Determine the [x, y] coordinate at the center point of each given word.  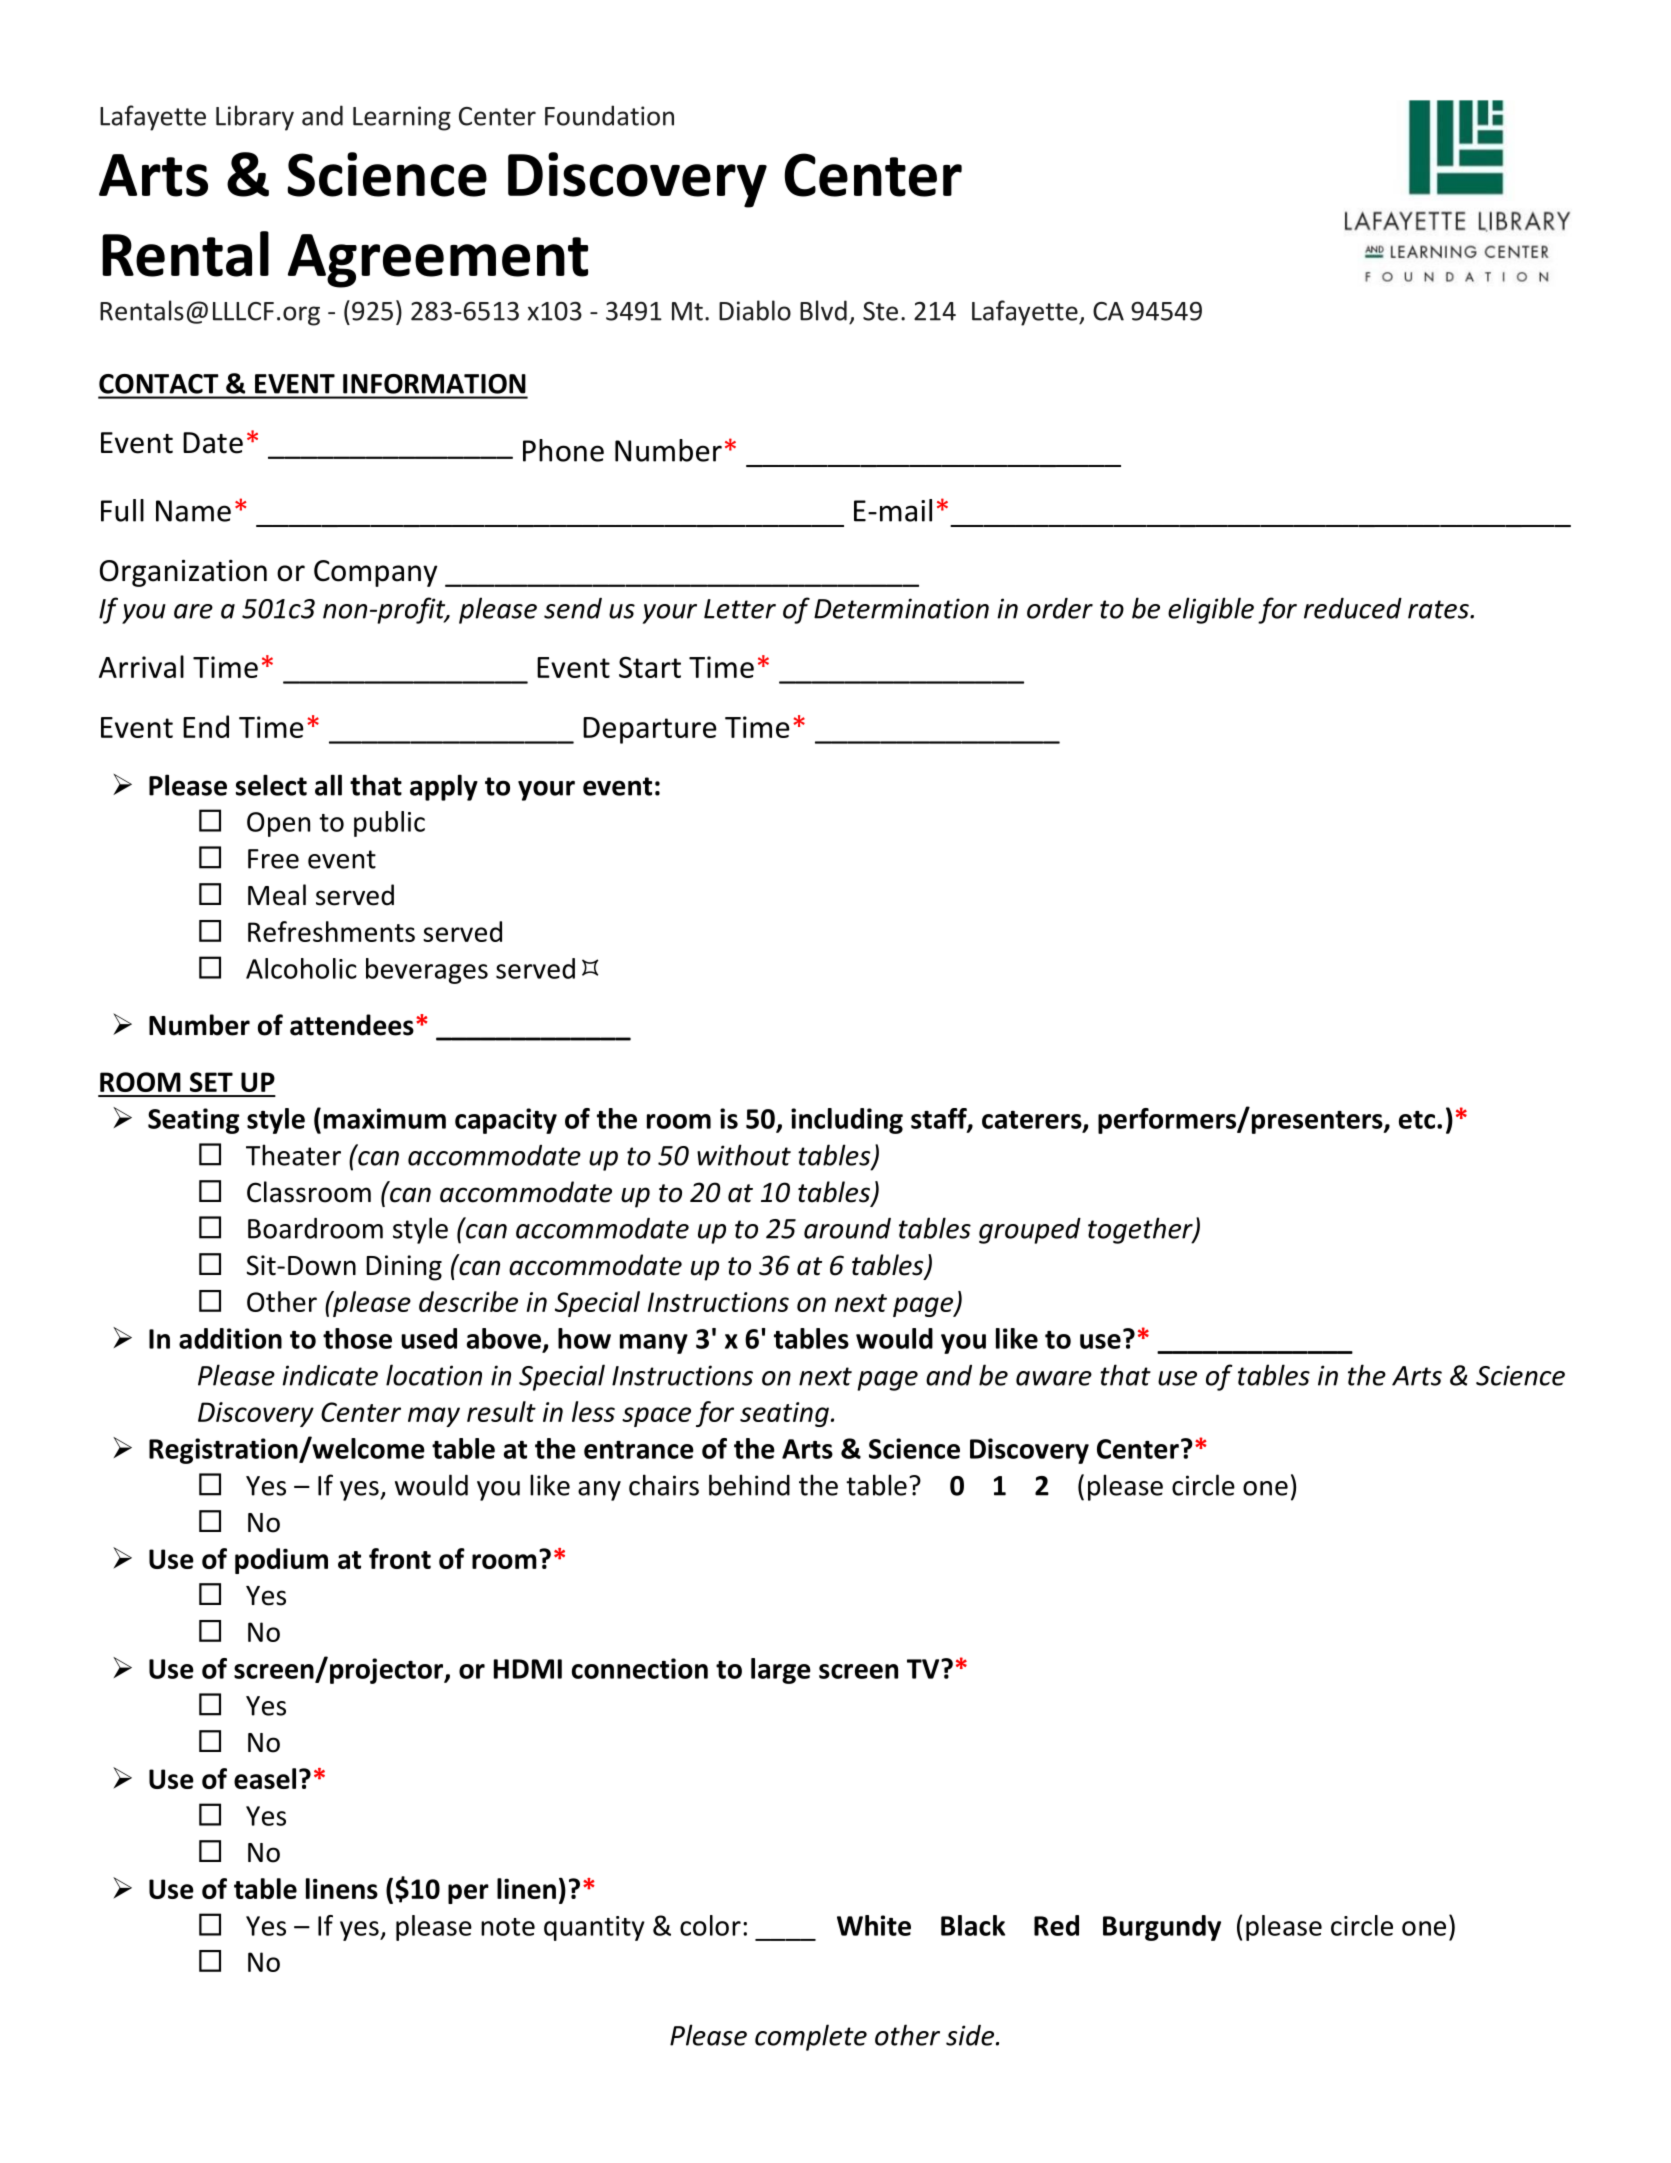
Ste [880, 311]
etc [1418, 1120]
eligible [1211, 610]
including [847, 1121]
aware [1054, 1378]
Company [375, 573]
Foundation [609, 115]
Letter [740, 609]
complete [811, 2037]
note [508, 1927]
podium [281, 1561]
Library [255, 118]
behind [749, 1485]
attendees [352, 1025]
